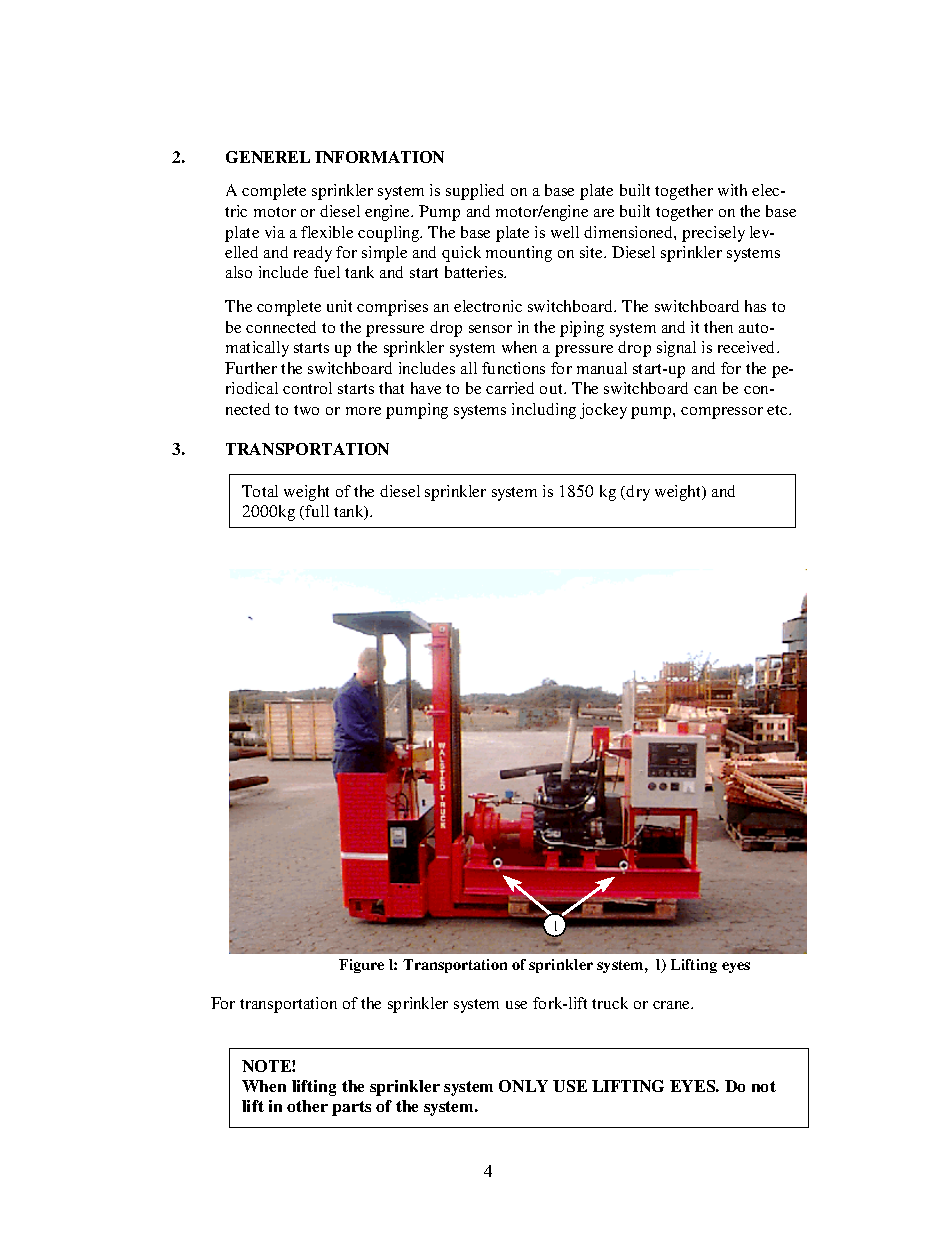  Describe the element at coordinates (361, 966) in the screenshot. I see `Figure` at that location.
